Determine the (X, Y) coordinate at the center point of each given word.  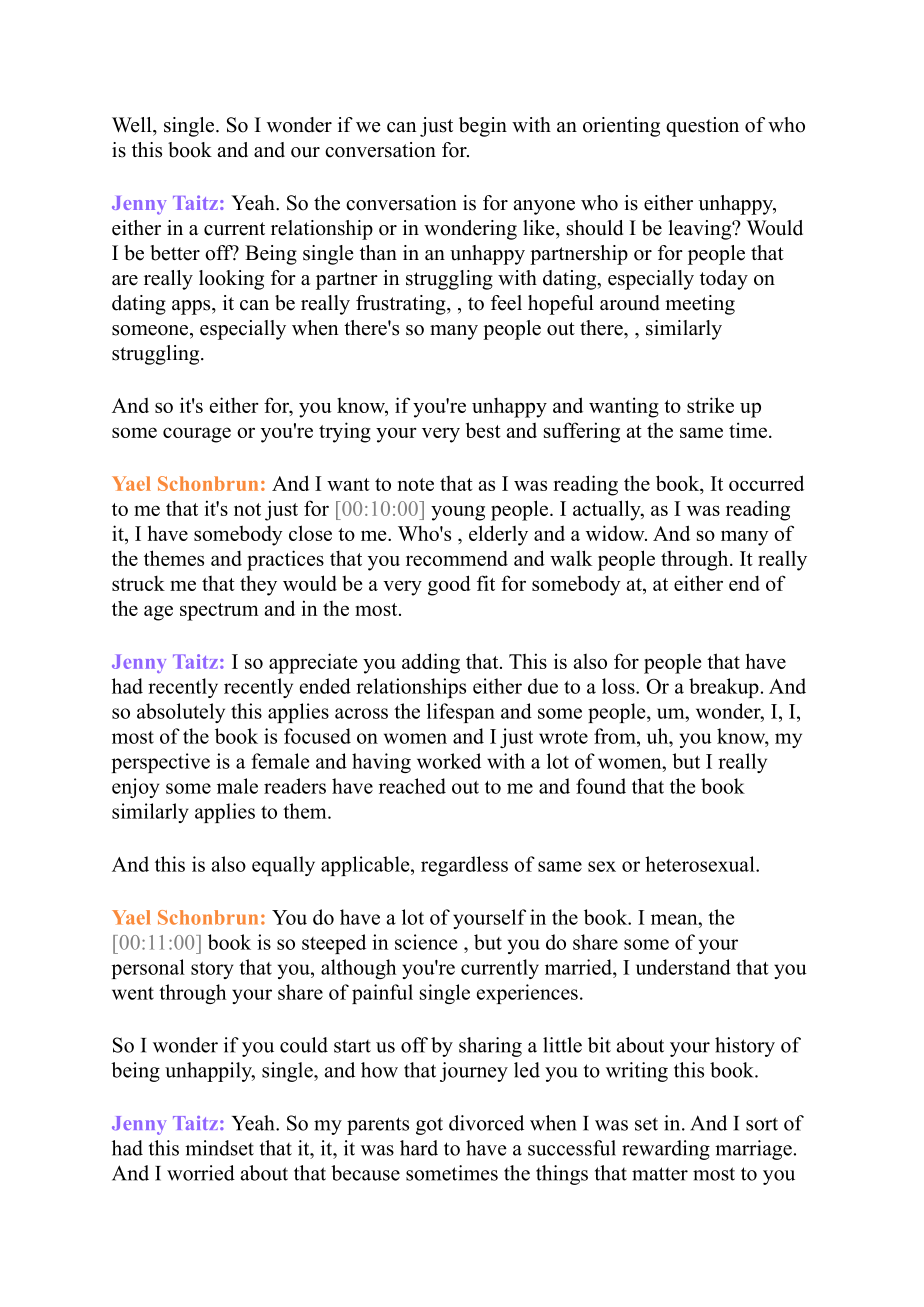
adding (431, 663)
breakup (724, 688)
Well (133, 125)
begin (483, 127)
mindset (219, 1148)
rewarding (666, 1150)
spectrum (219, 612)
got (429, 1126)
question (702, 127)
